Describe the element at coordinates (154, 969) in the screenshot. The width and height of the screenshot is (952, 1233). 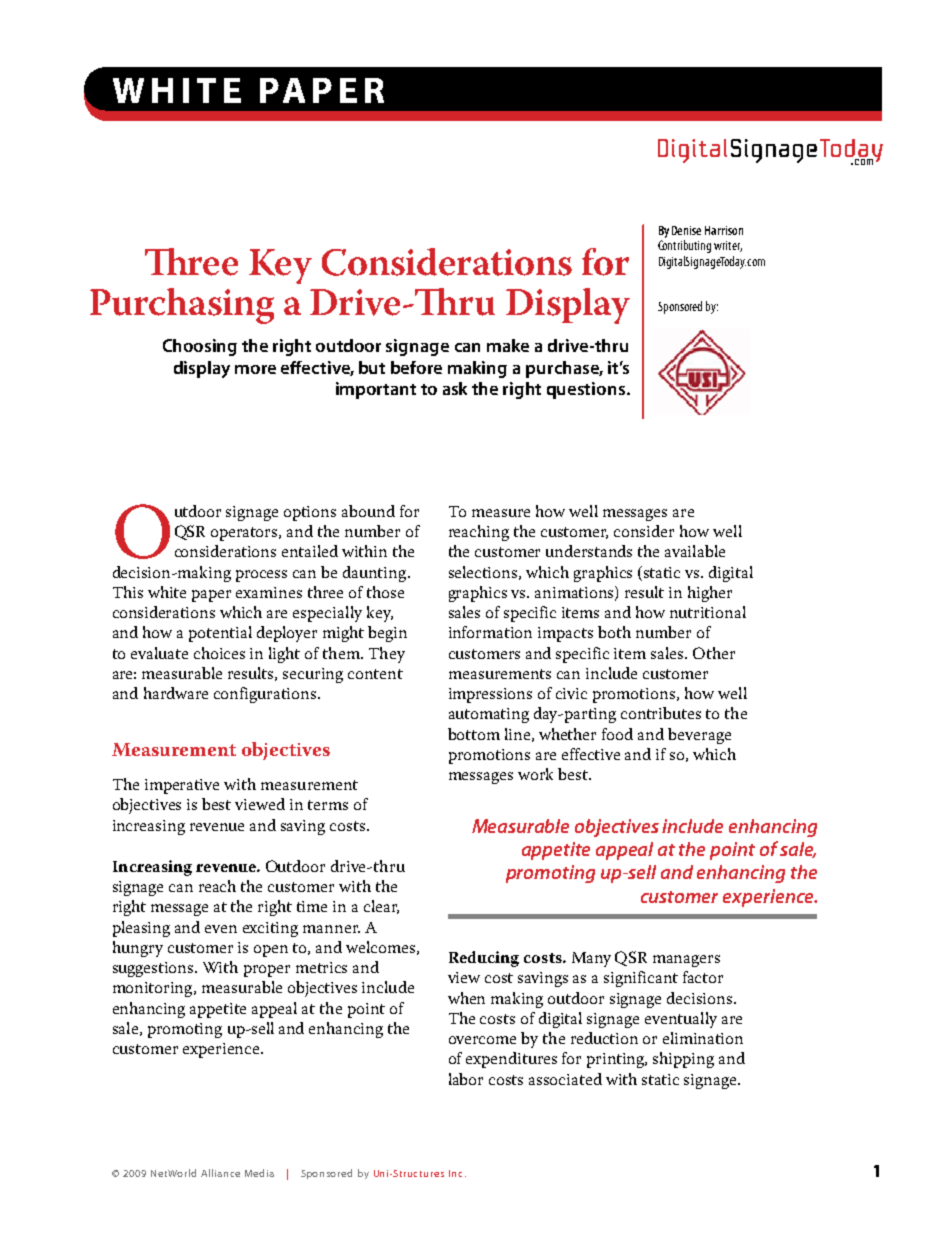
I see `suggestions` at that location.
